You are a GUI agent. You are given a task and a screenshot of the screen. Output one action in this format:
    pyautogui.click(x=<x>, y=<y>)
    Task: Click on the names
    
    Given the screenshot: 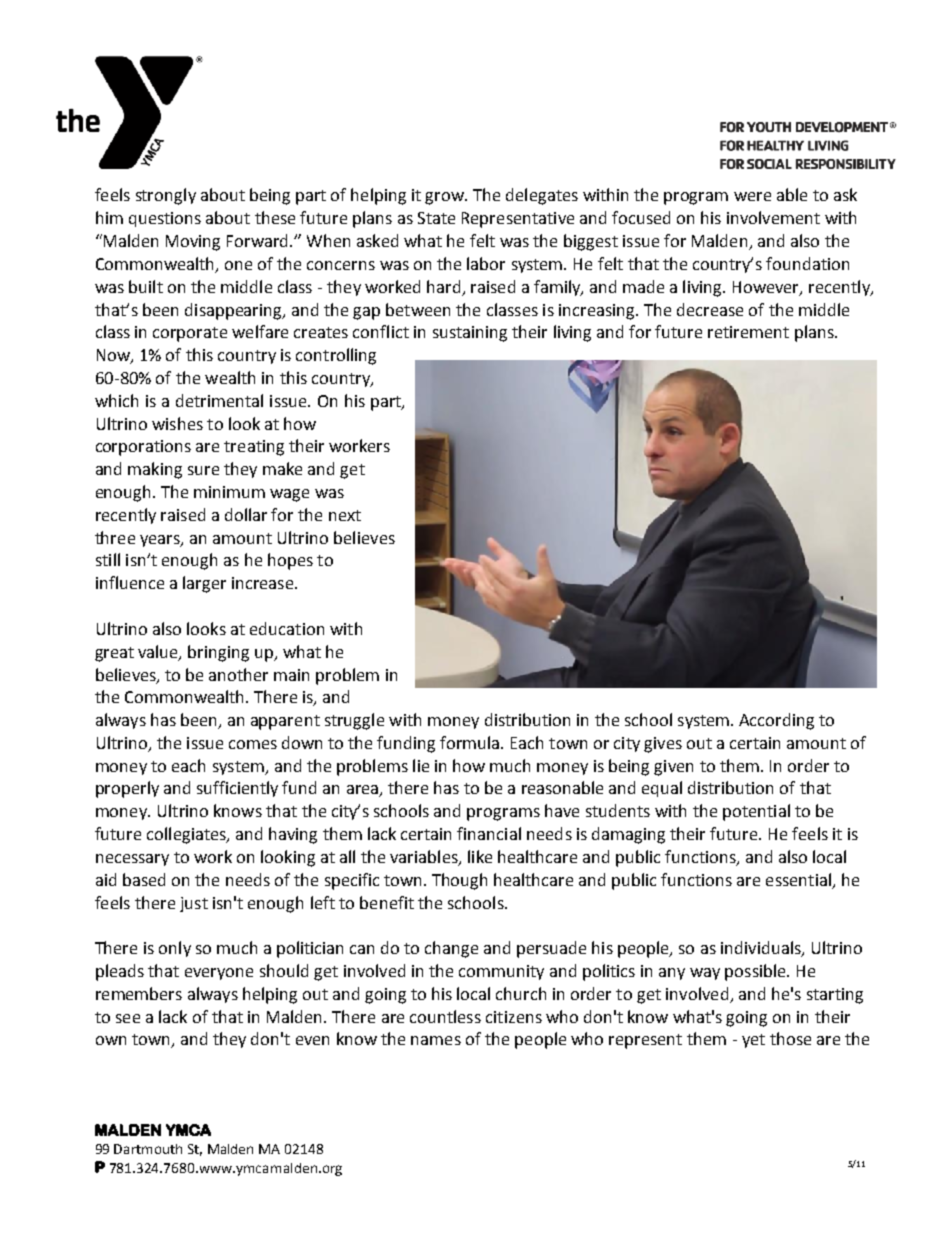 What is the action you would take?
    pyautogui.click(x=436, y=1040)
